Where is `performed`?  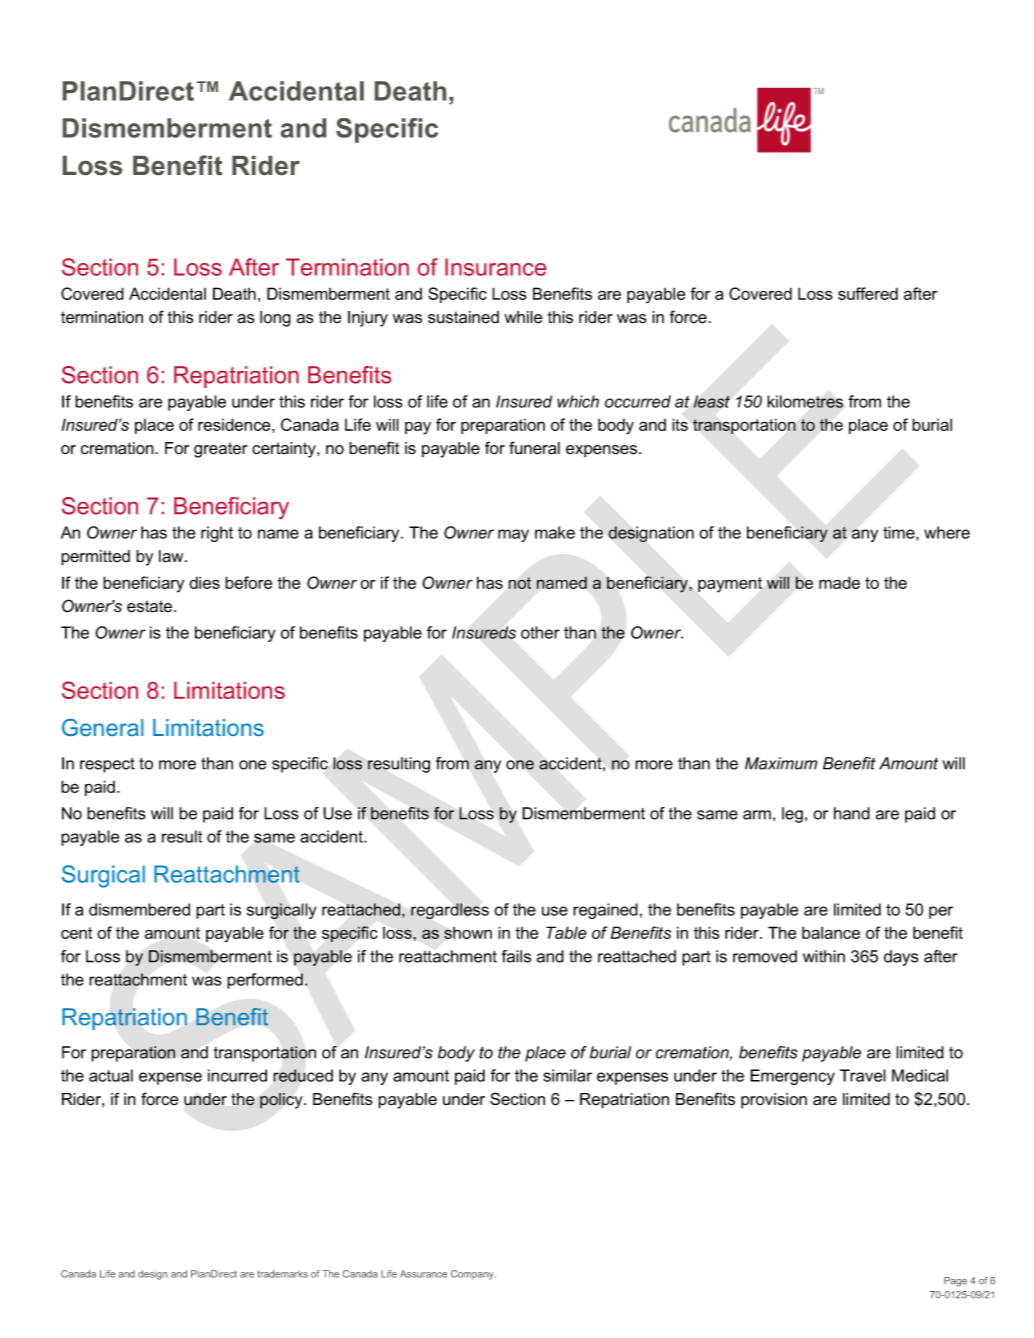
performed is located at coordinates (265, 981).
